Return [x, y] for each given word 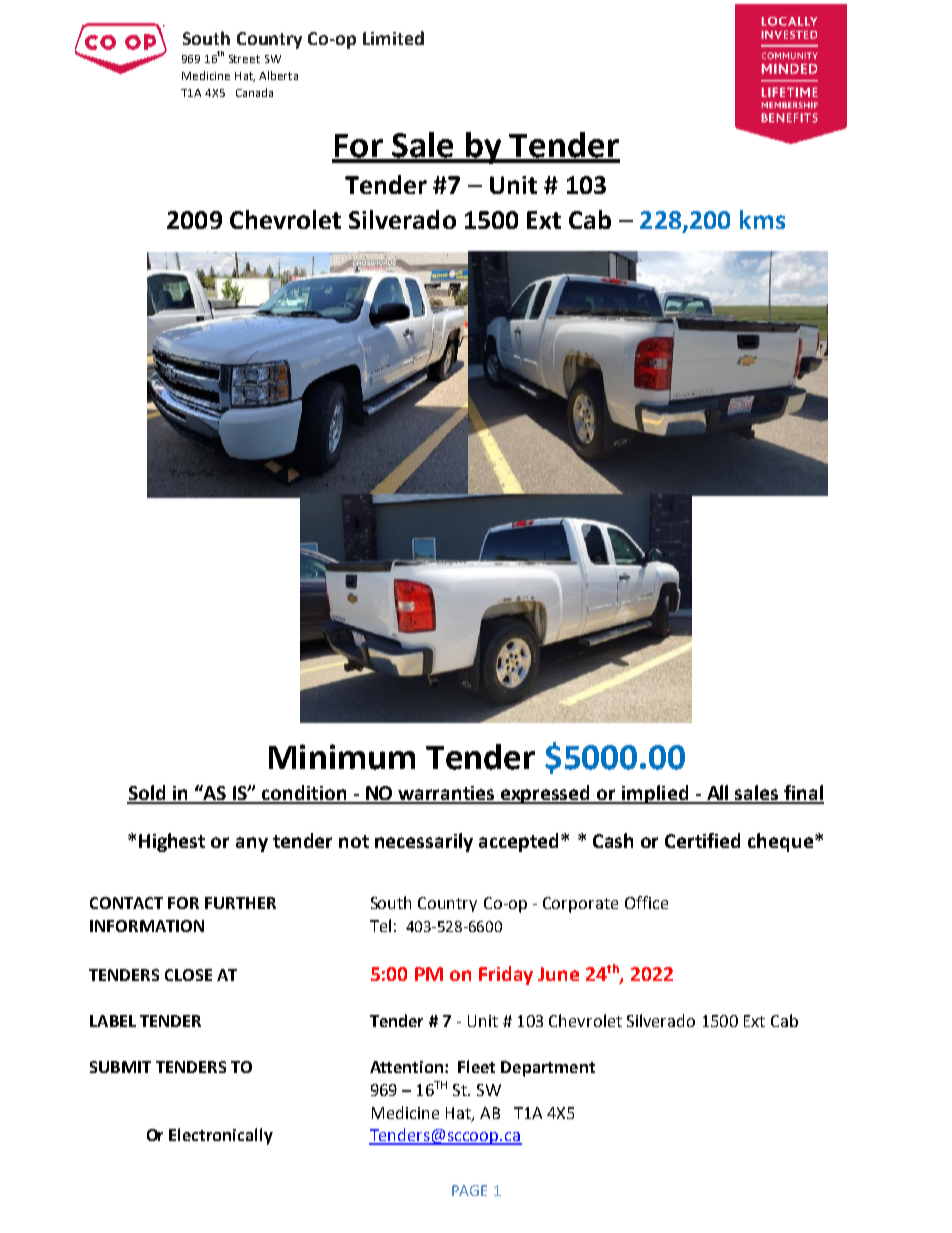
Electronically [221, 1136]
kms [762, 219]
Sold [147, 794]
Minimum [342, 757]
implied [655, 794]
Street [244, 59]
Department [548, 1069]
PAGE [469, 1190]
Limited [393, 38]
